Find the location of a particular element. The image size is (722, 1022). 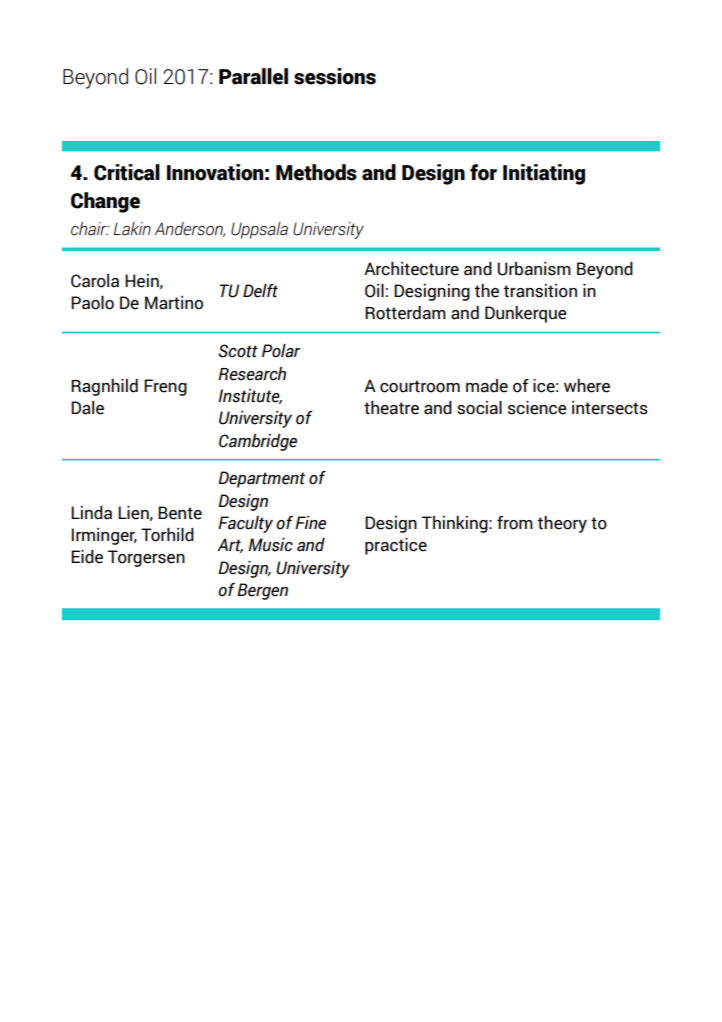

theory is located at coordinates (562, 524).
